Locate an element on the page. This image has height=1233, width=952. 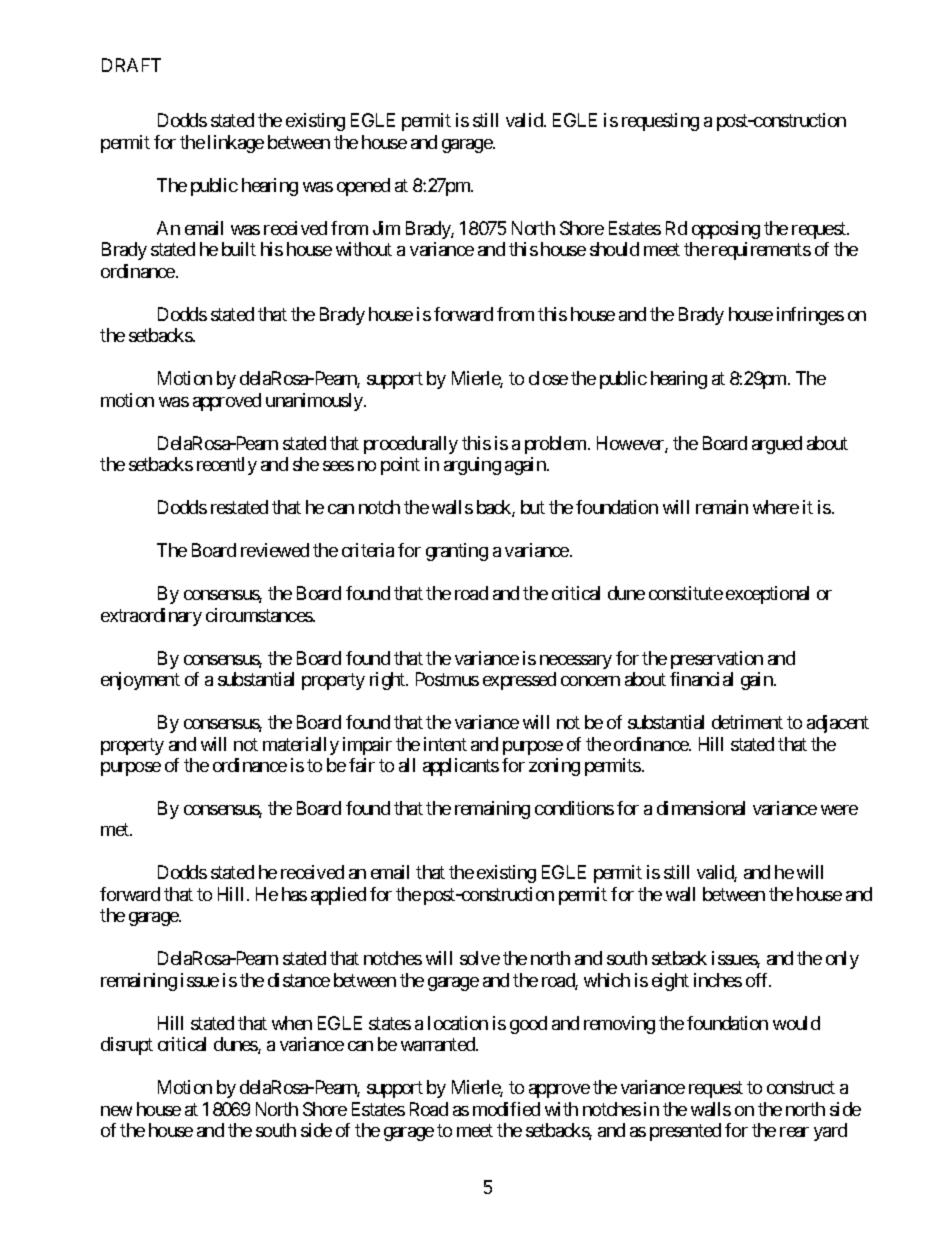
detriment is located at coordinates (747, 722).
